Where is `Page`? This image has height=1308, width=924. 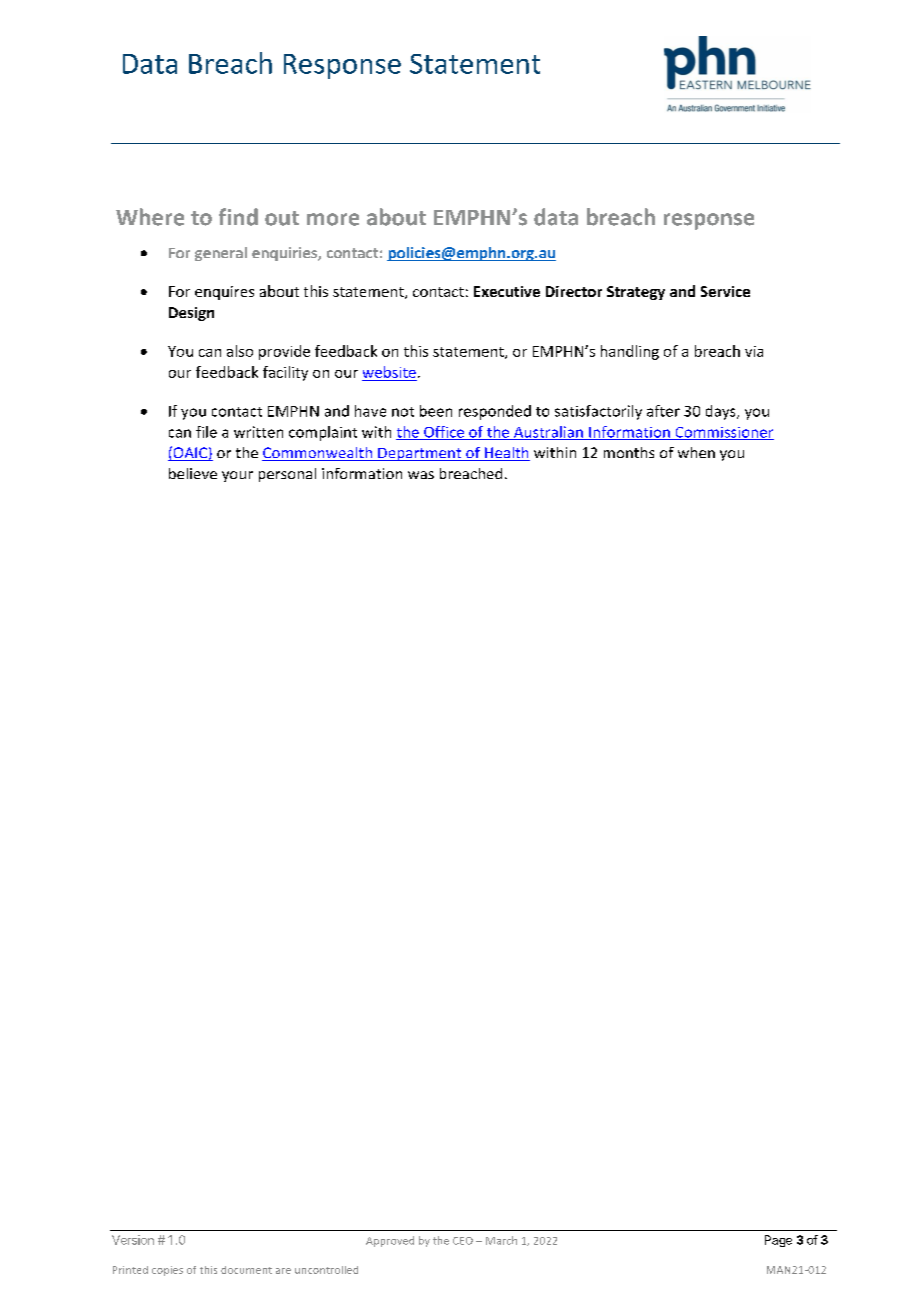
Page is located at coordinates (778, 1241).
